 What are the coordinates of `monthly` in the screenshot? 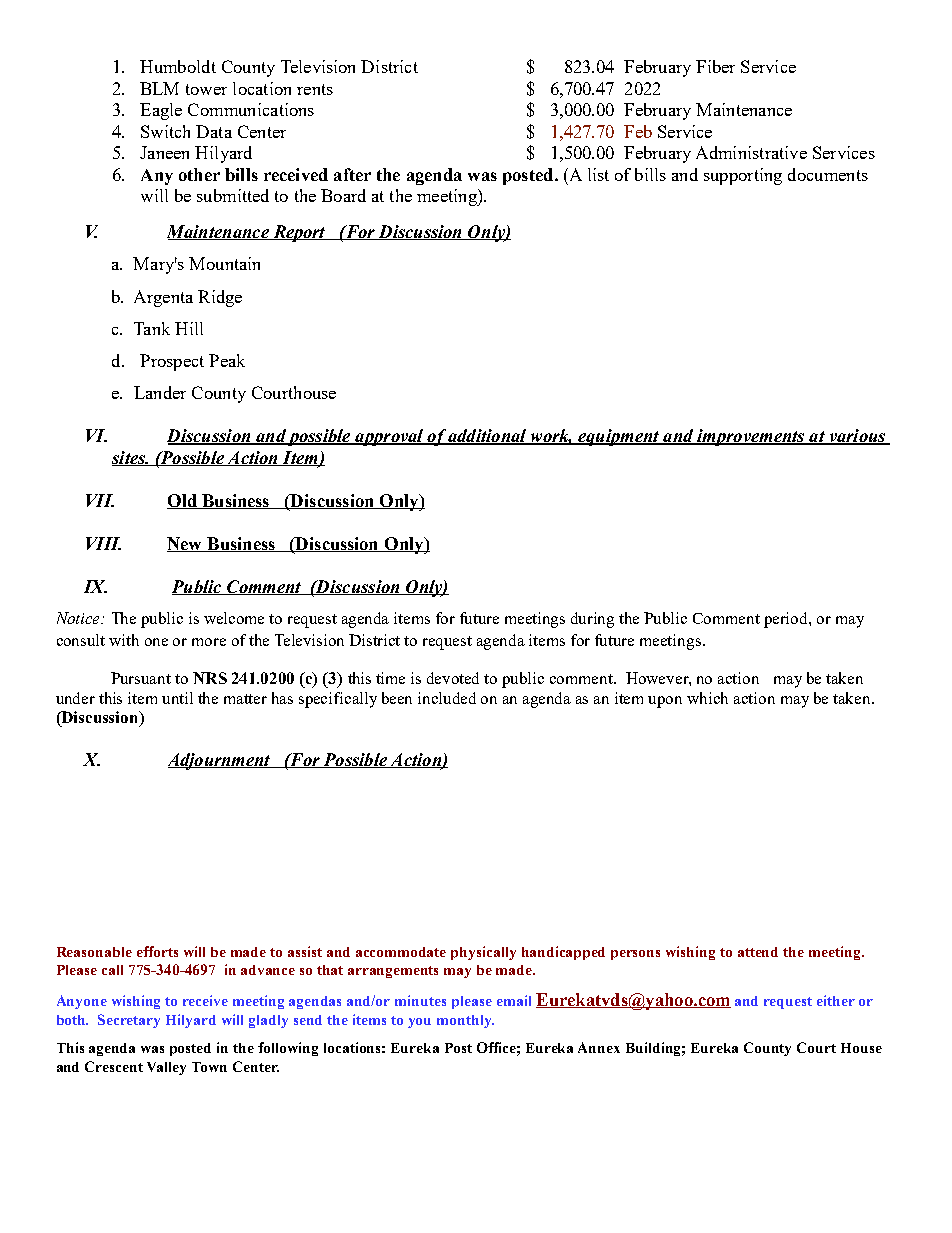 It's located at (465, 1021).
